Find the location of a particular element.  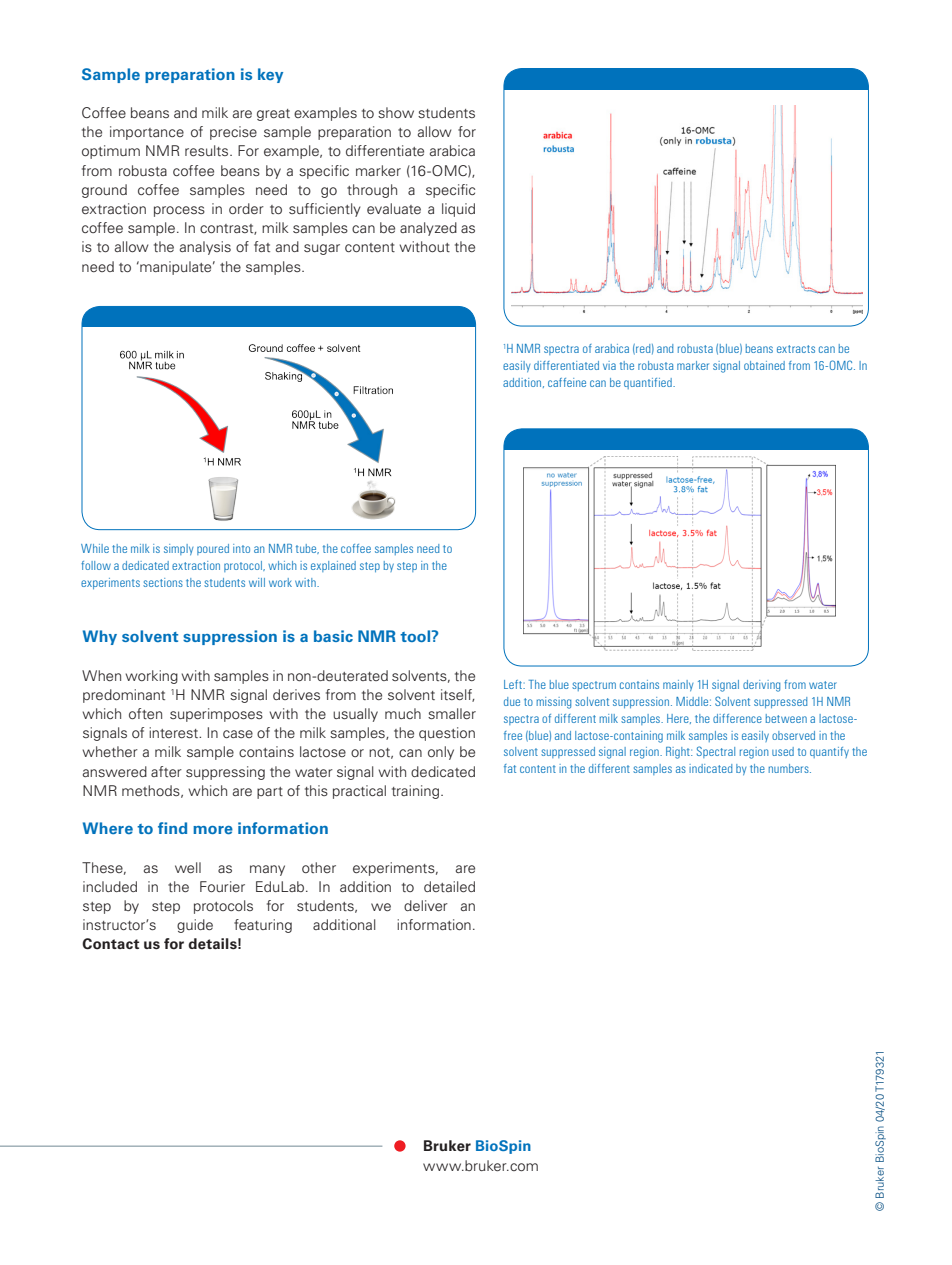

analysis is located at coordinates (205, 248).
